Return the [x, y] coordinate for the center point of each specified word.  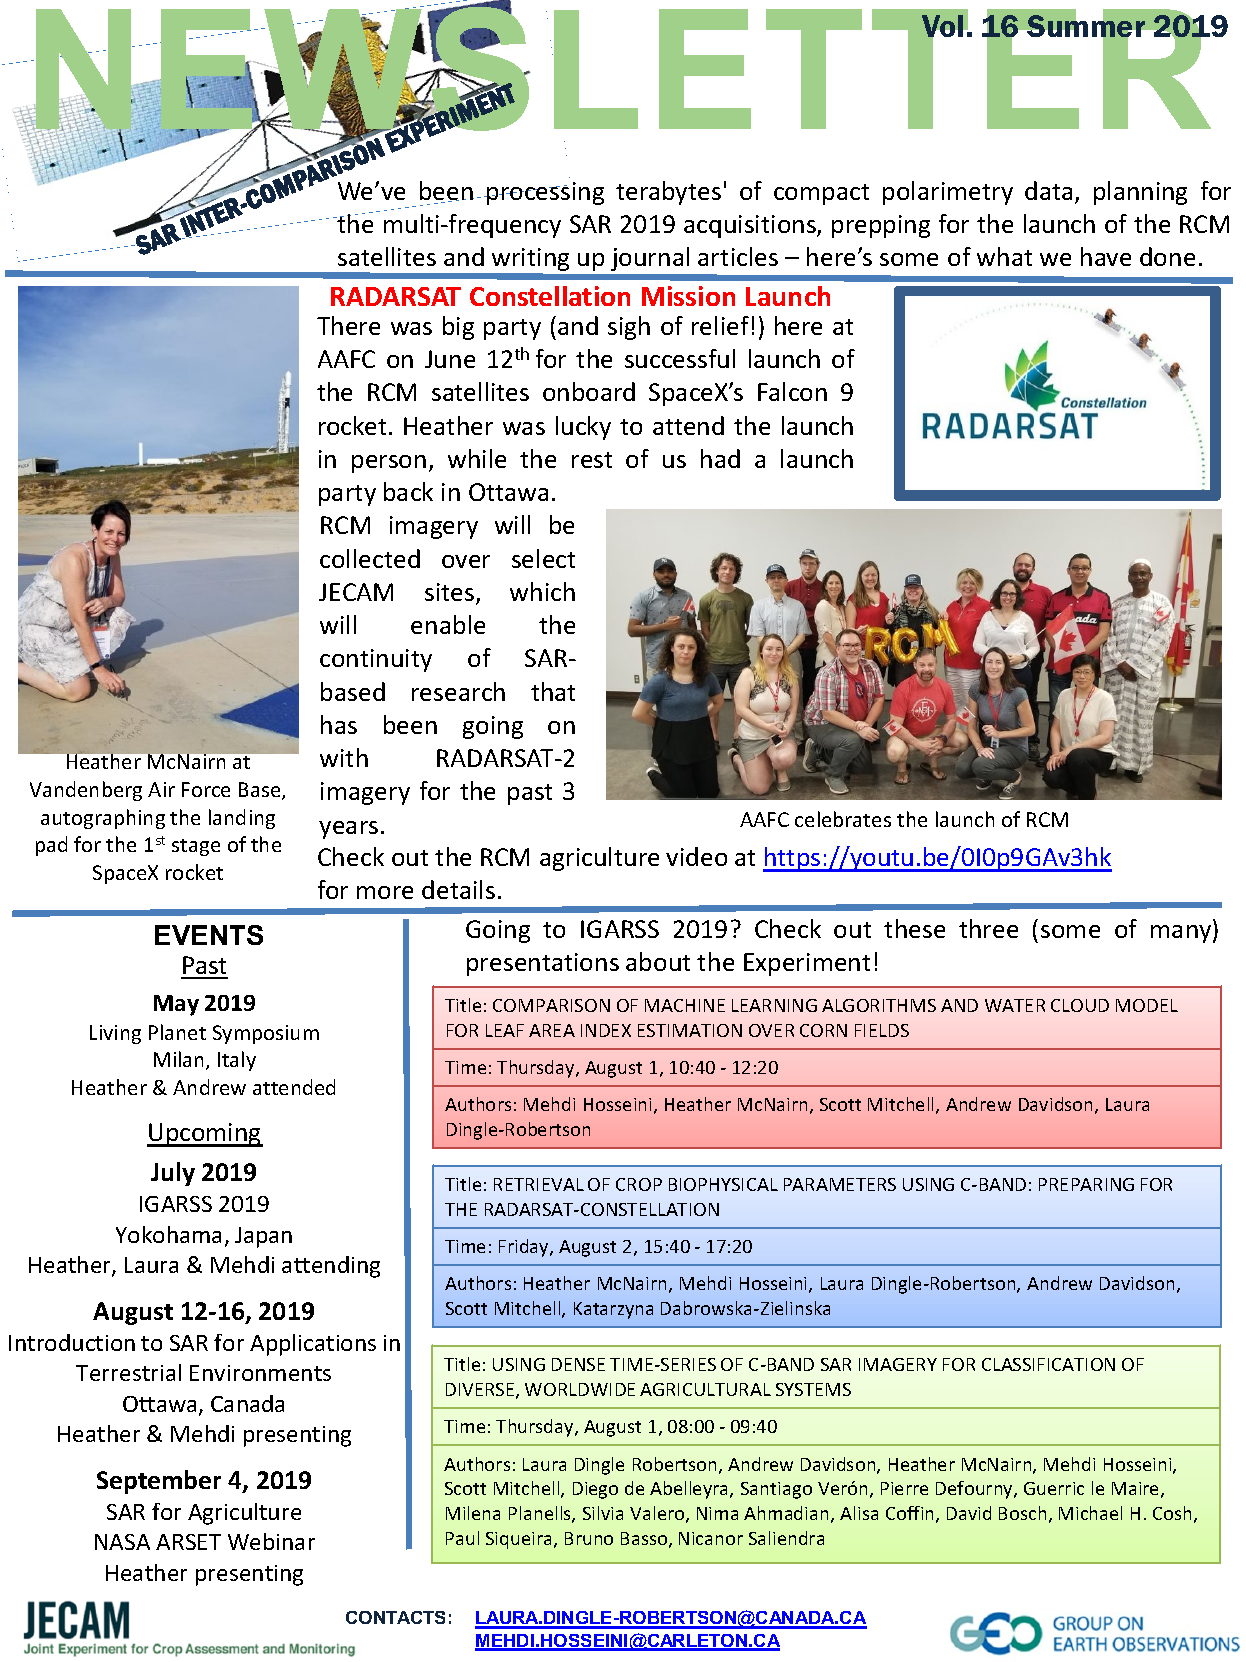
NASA [122, 1542]
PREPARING [1086, 1184]
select [543, 558]
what [1004, 256]
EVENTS [209, 935]
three [988, 928]
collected [370, 558]
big [458, 328]
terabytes [668, 193]
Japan [263, 1237]
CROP [639, 1184]
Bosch [1022, 1513]
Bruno [589, 1538]
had [720, 458]
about [658, 961]
